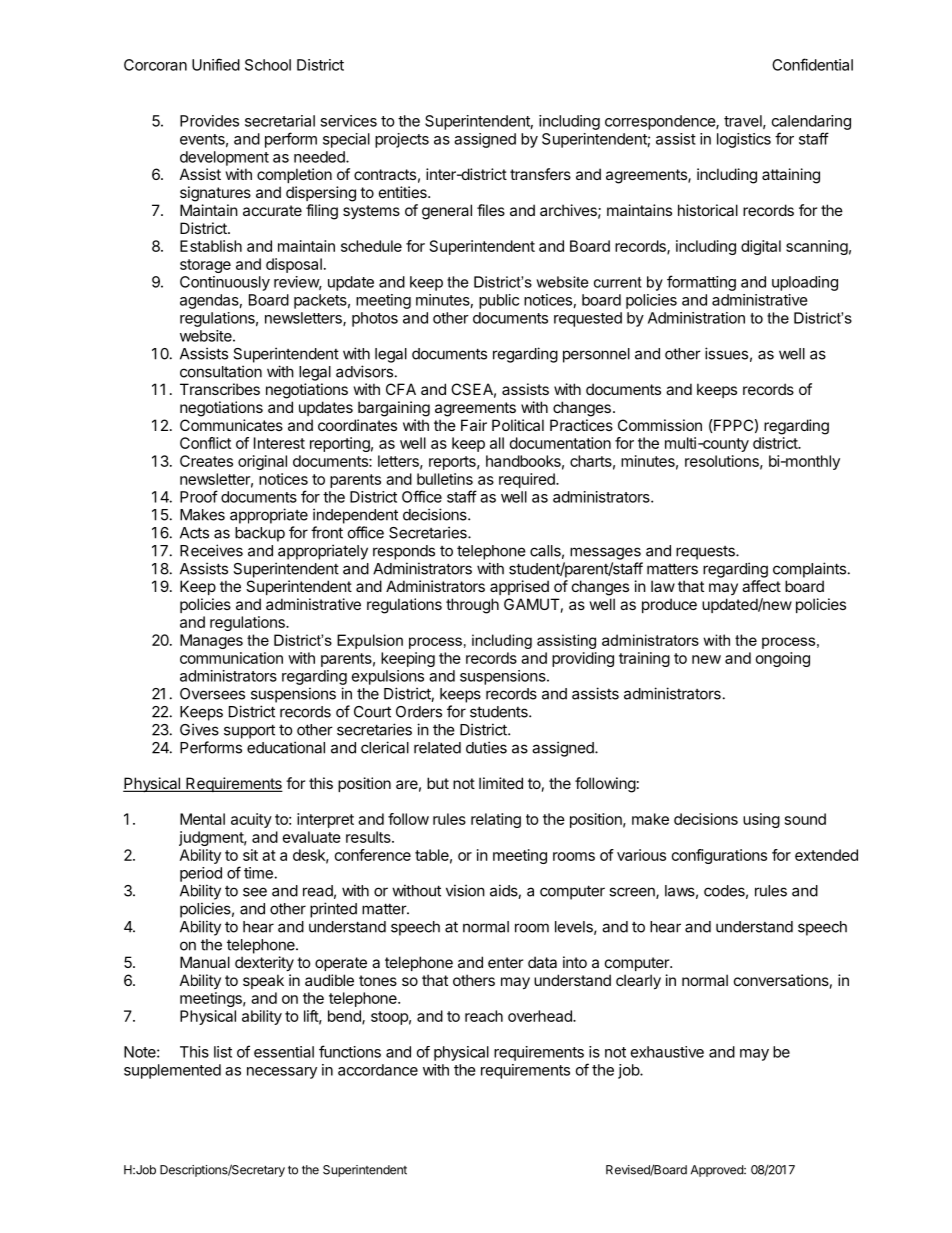  What do you see at coordinates (209, 121) in the page?
I see `Provides` at bounding box center [209, 121].
